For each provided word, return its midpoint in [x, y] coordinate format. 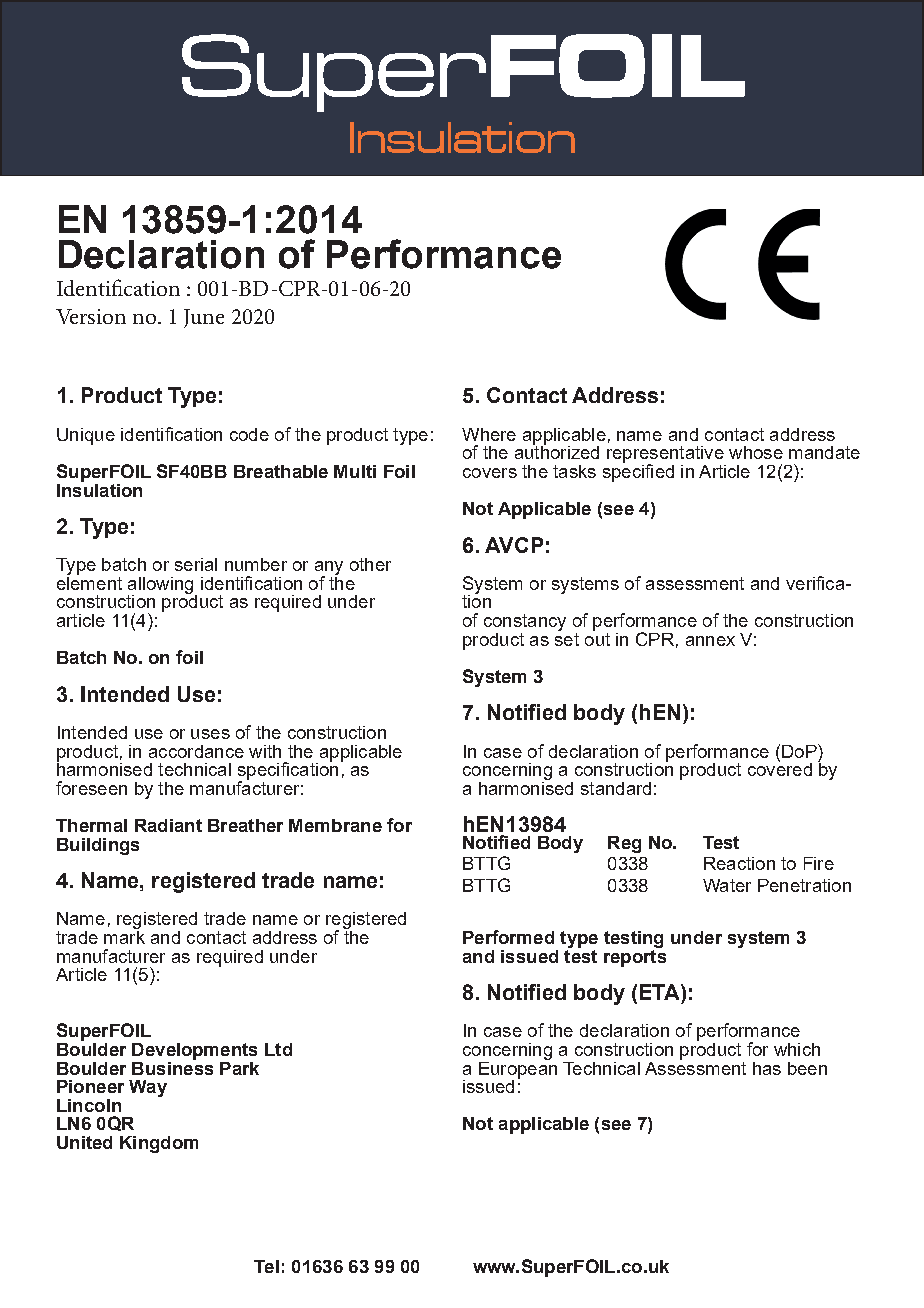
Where [489, 434]
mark [124, 936]
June [204, 318]
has [767, 1068]
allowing [162, 586]
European [518, 1070]
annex [710, 641]
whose [756, 452]
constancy [525, 622]
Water [727, 885]
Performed [508, 937]
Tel [266, 1266]
